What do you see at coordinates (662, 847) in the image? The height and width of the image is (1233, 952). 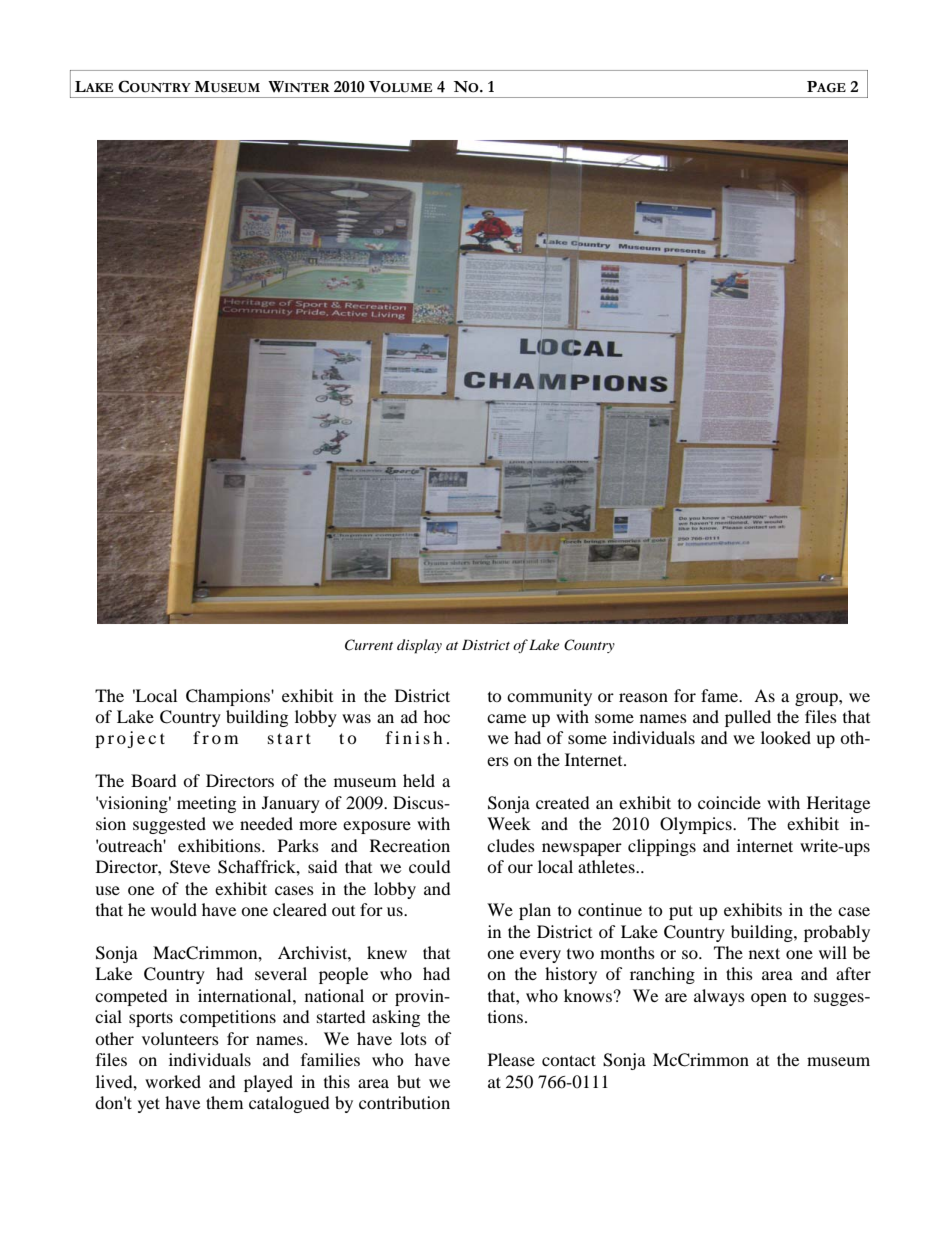 I see `clippings` at bounding box center [662, 847].
